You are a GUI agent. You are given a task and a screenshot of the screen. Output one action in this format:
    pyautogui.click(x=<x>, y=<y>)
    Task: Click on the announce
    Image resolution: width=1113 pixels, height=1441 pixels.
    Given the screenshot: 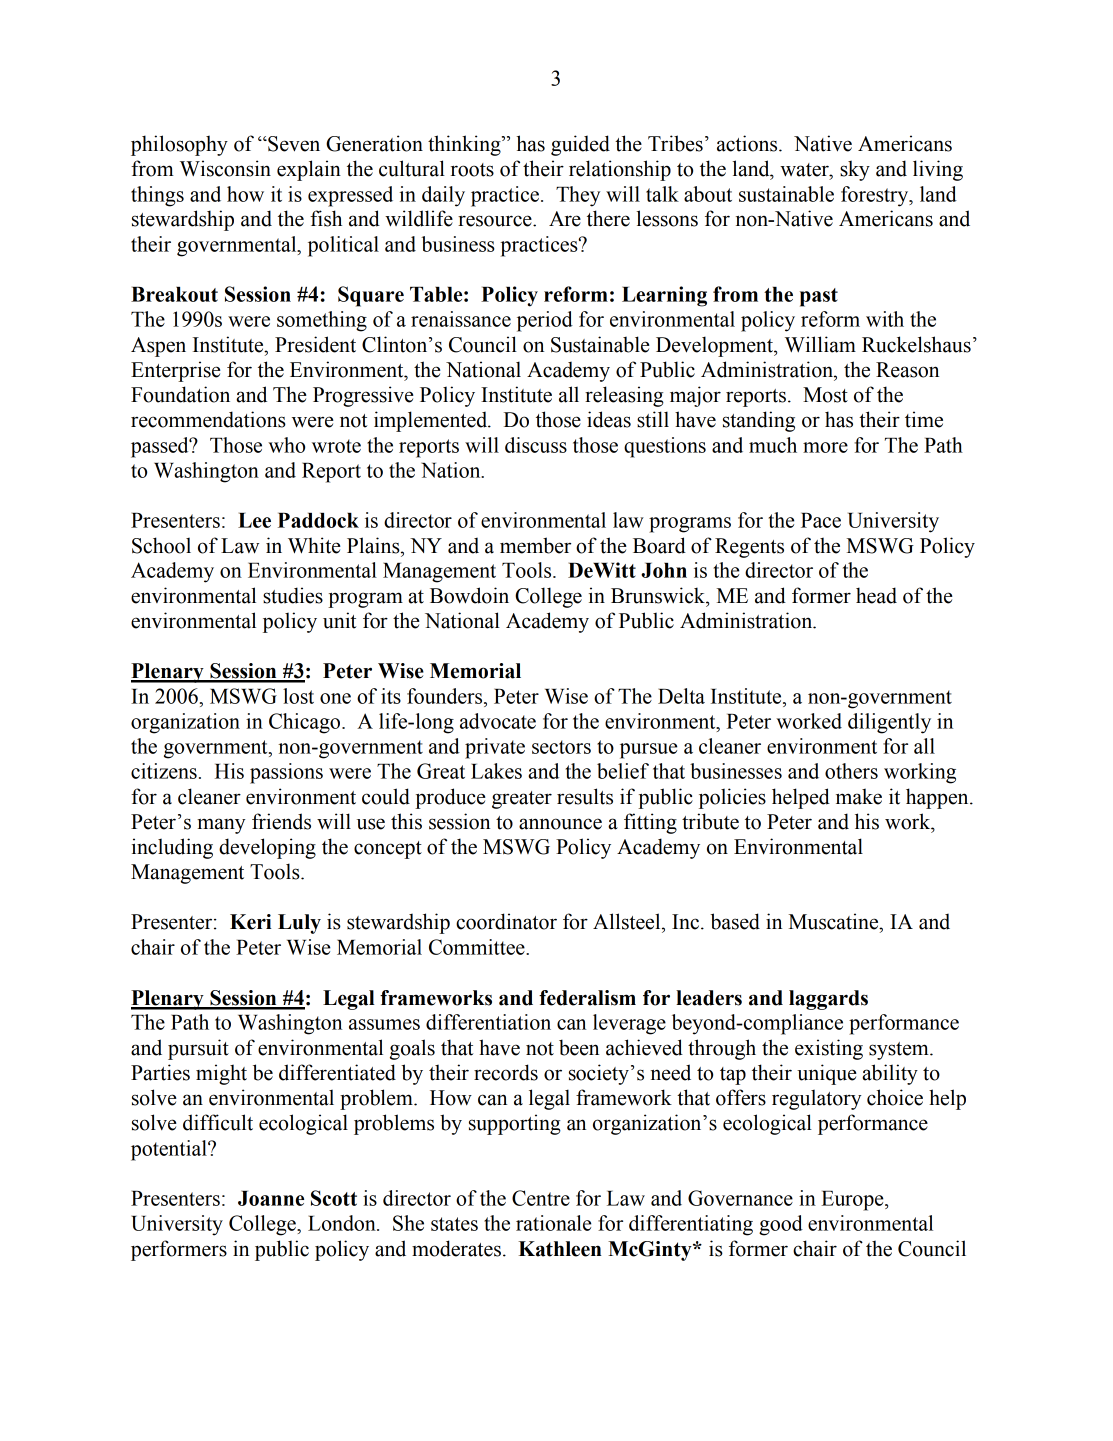 What is the action you would take?
    pyautogui.click(x=560, y=824)
